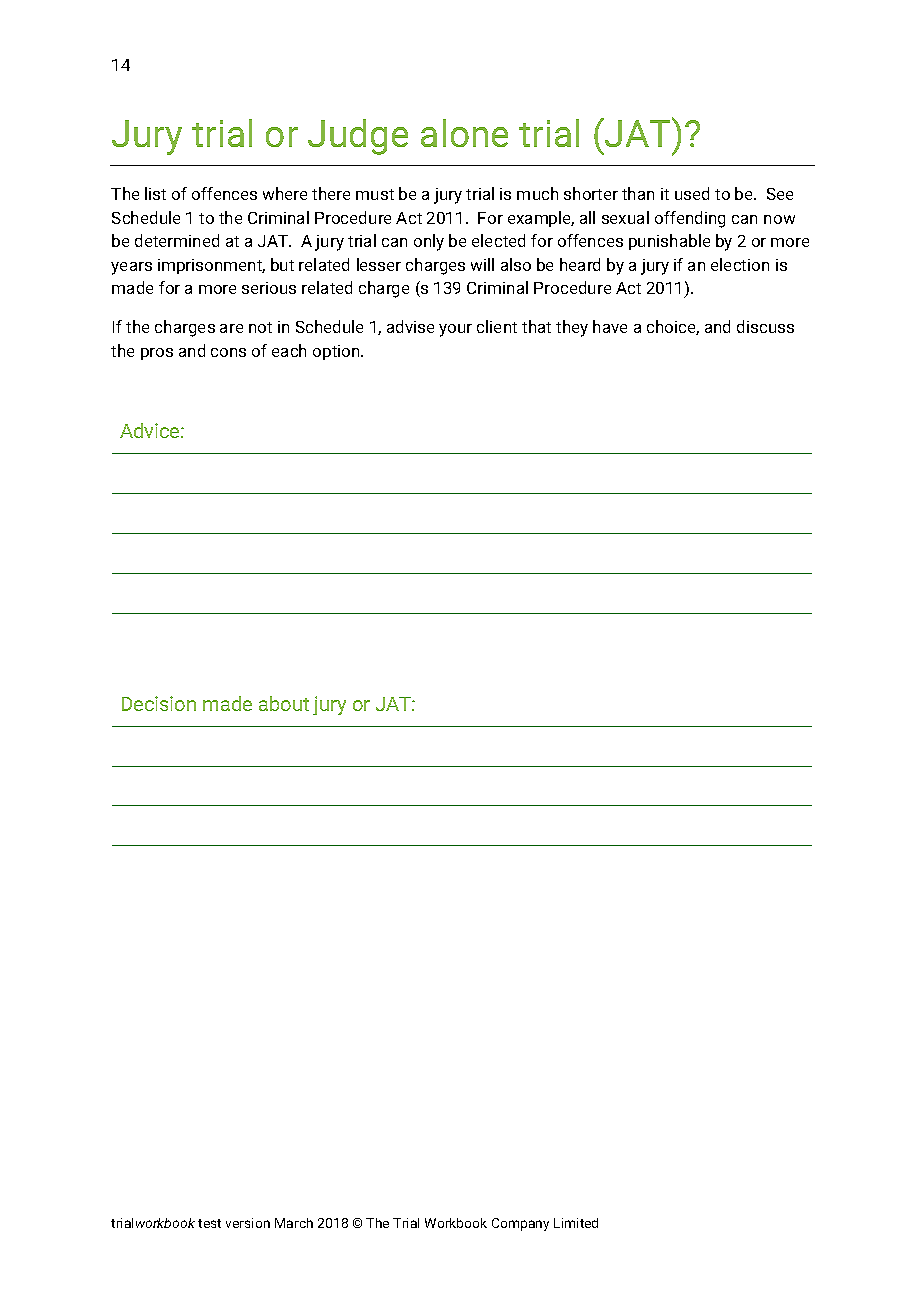 The width and height of the document is (924, 1308). I want to click on they, so click(572, 328).
